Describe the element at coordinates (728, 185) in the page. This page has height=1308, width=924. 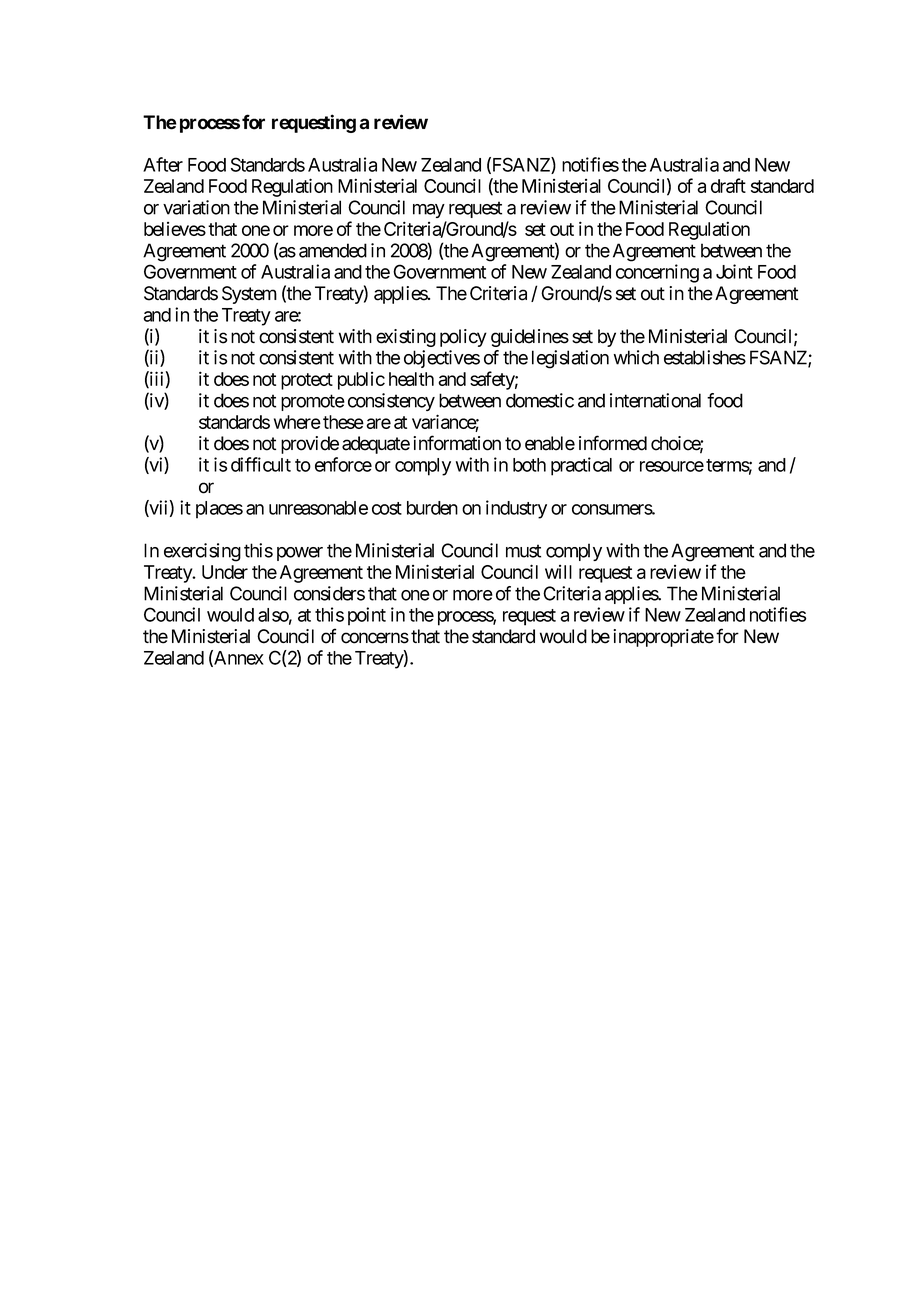
I see `draft` at that location.
